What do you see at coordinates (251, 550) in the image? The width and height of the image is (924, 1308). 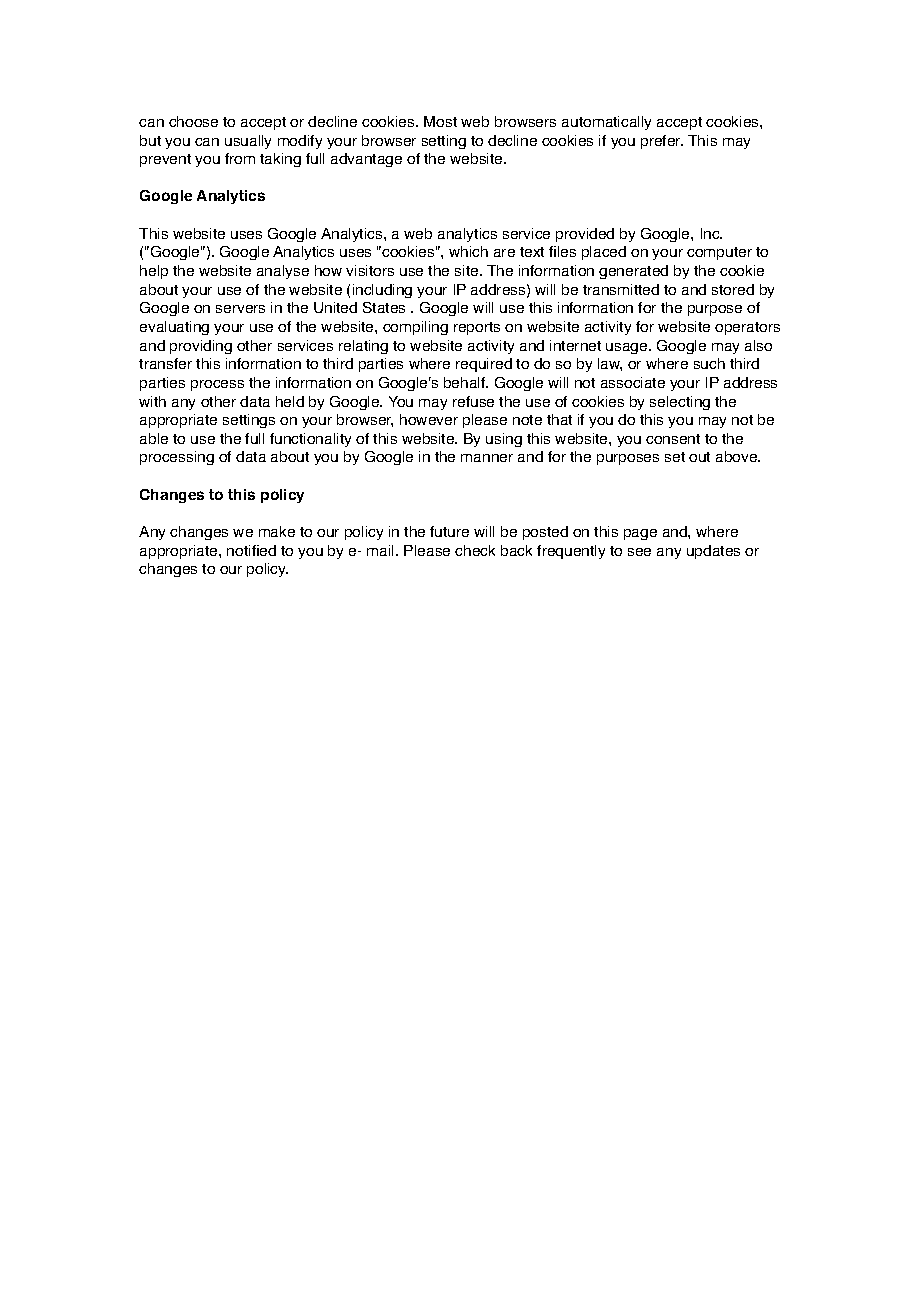 I see `notified` at bounding box center [251, 550].
